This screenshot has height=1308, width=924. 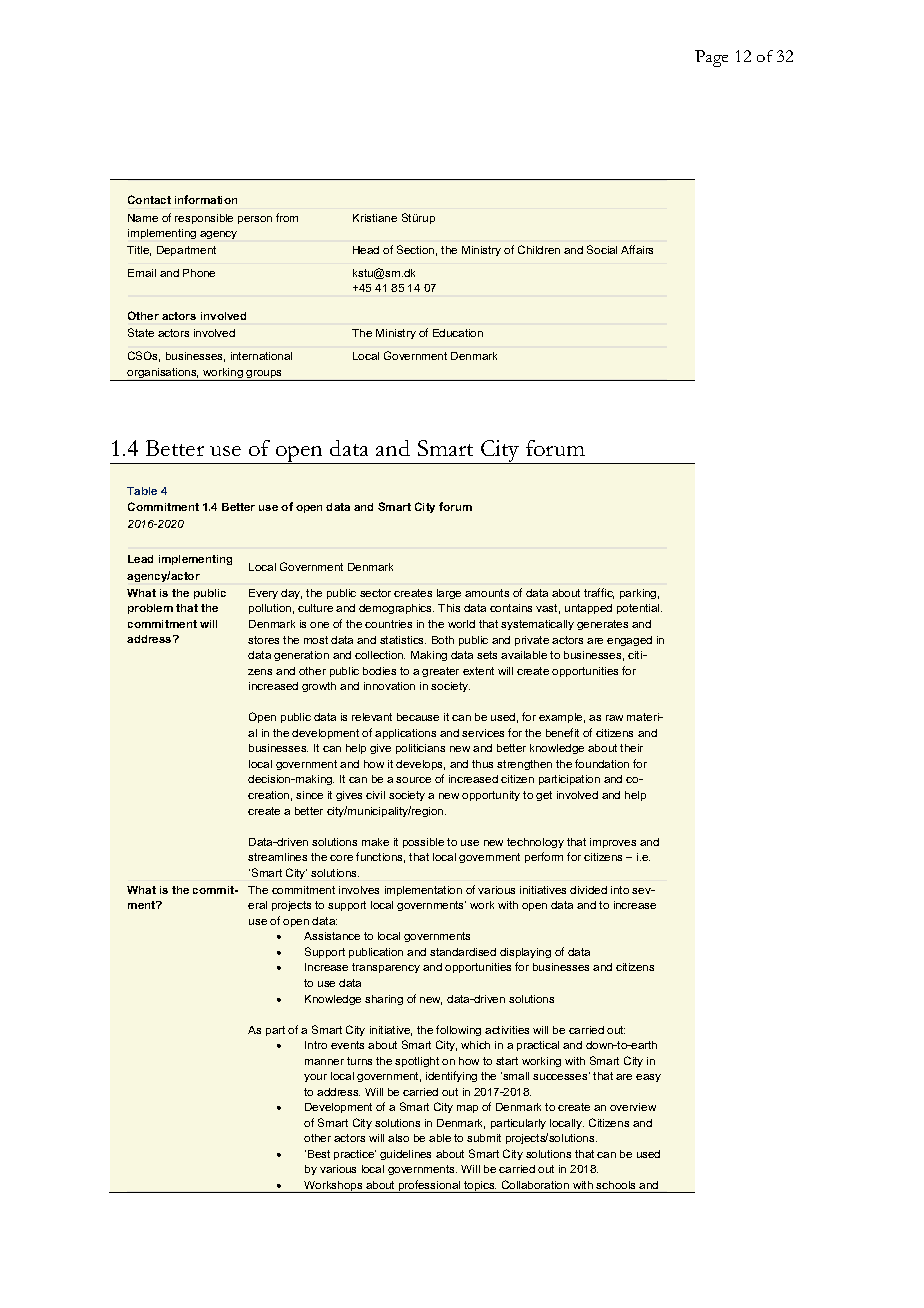 I want to click on Phone, so click(x=199, y=273).
